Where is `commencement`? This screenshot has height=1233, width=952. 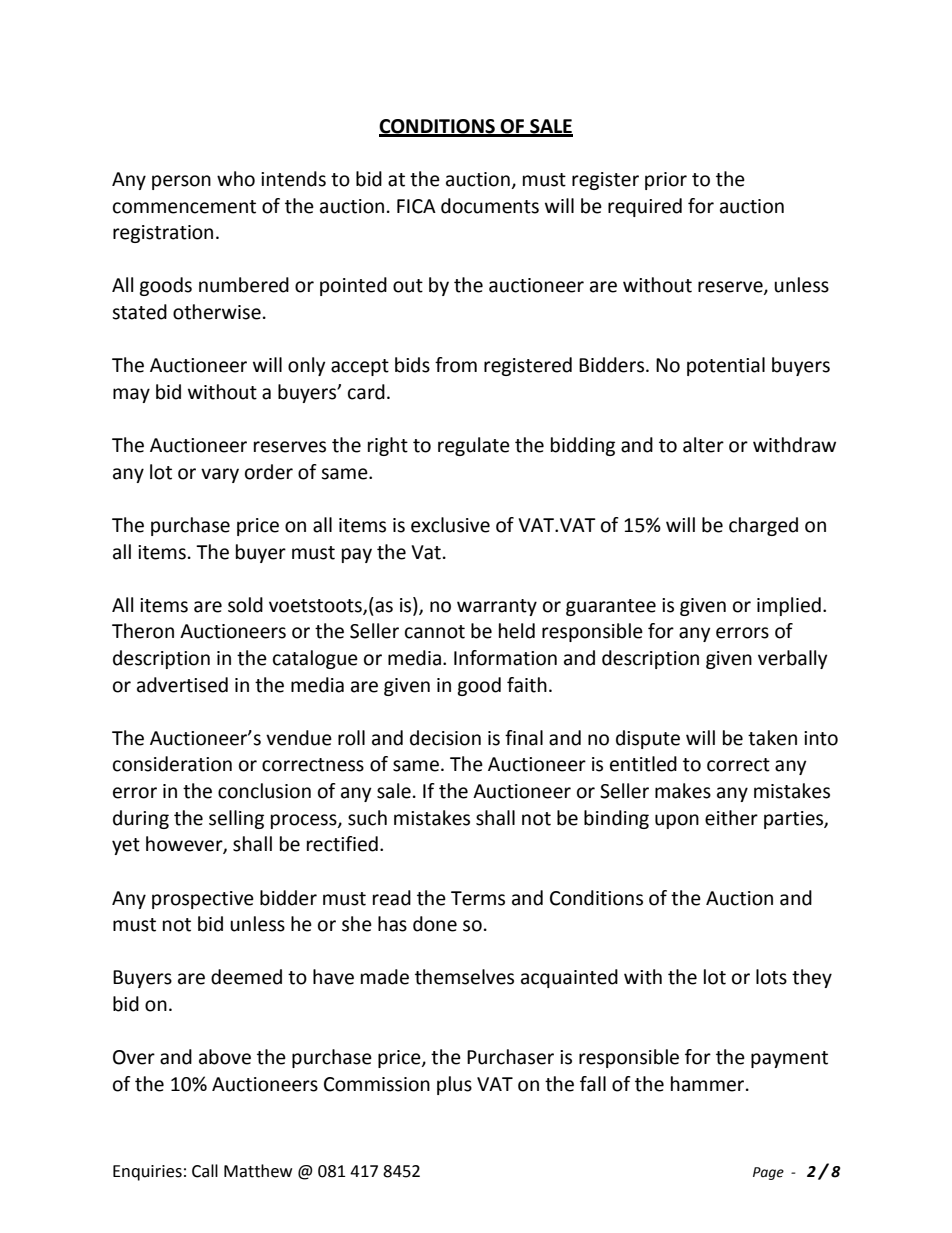 commencement is located at coordinates (184, 207).
